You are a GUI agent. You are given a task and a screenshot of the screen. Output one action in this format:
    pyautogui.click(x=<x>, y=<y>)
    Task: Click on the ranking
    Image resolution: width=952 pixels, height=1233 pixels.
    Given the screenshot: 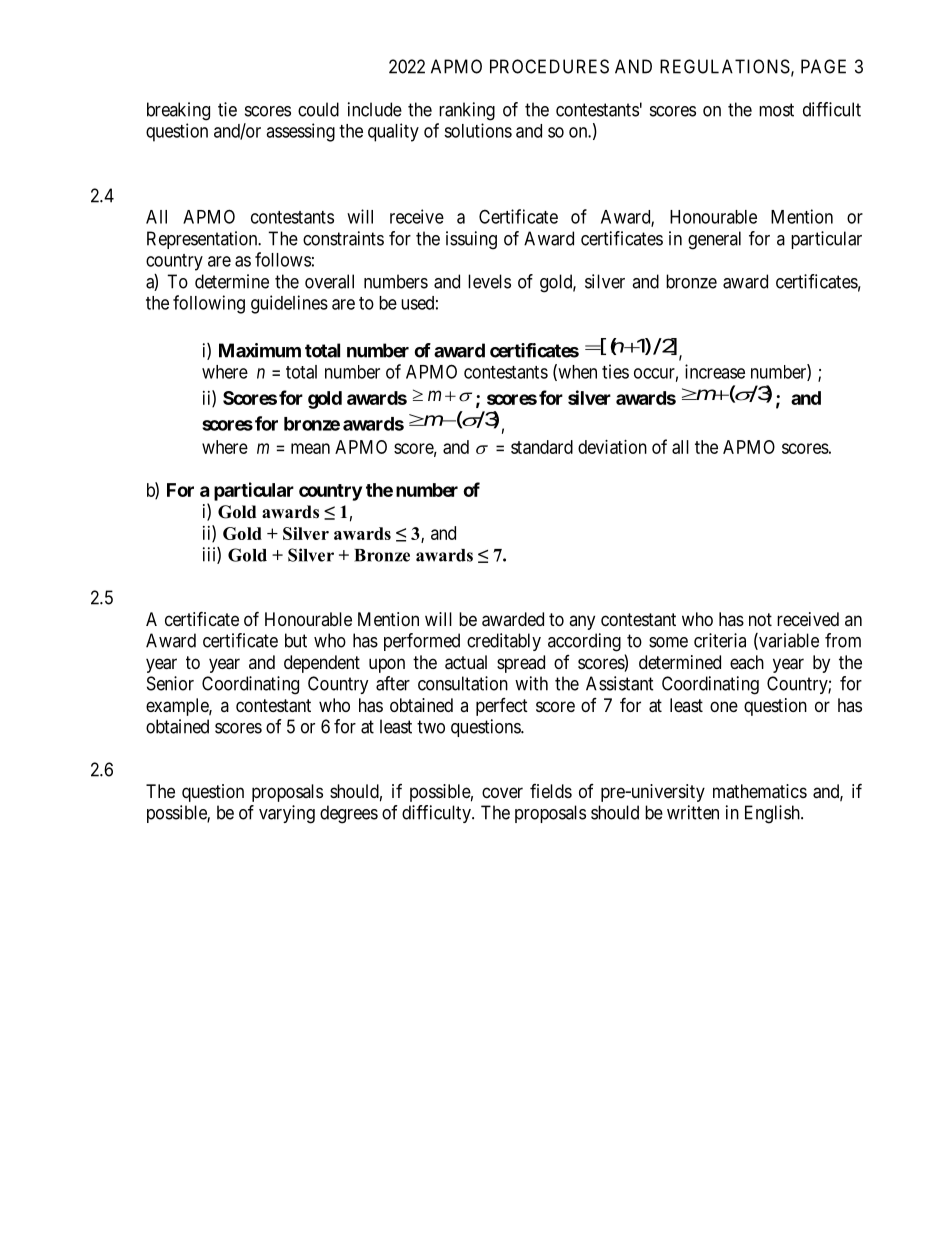 What is the action you would take?
    pyautogui.click(x=467, y=111)
